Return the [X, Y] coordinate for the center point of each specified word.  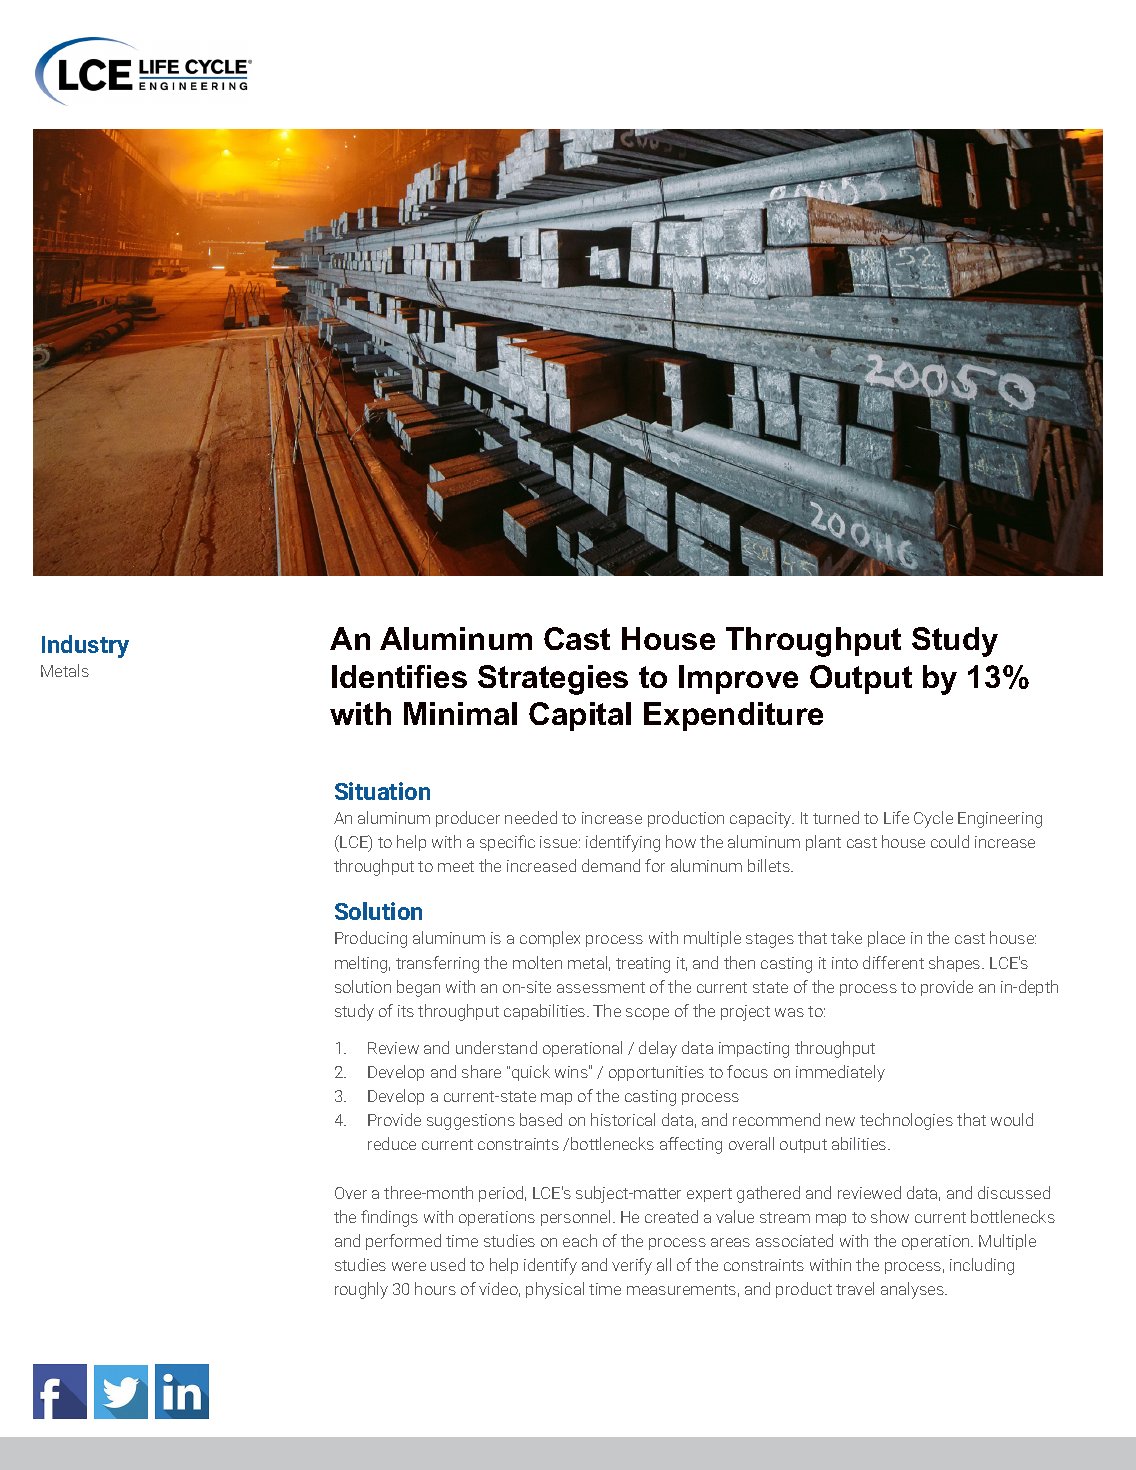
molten [537, 962]
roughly [361, 1290]
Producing [371, 939]
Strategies [553, 680]
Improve [738, 679]
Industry [85, 646]
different [893, 962]
